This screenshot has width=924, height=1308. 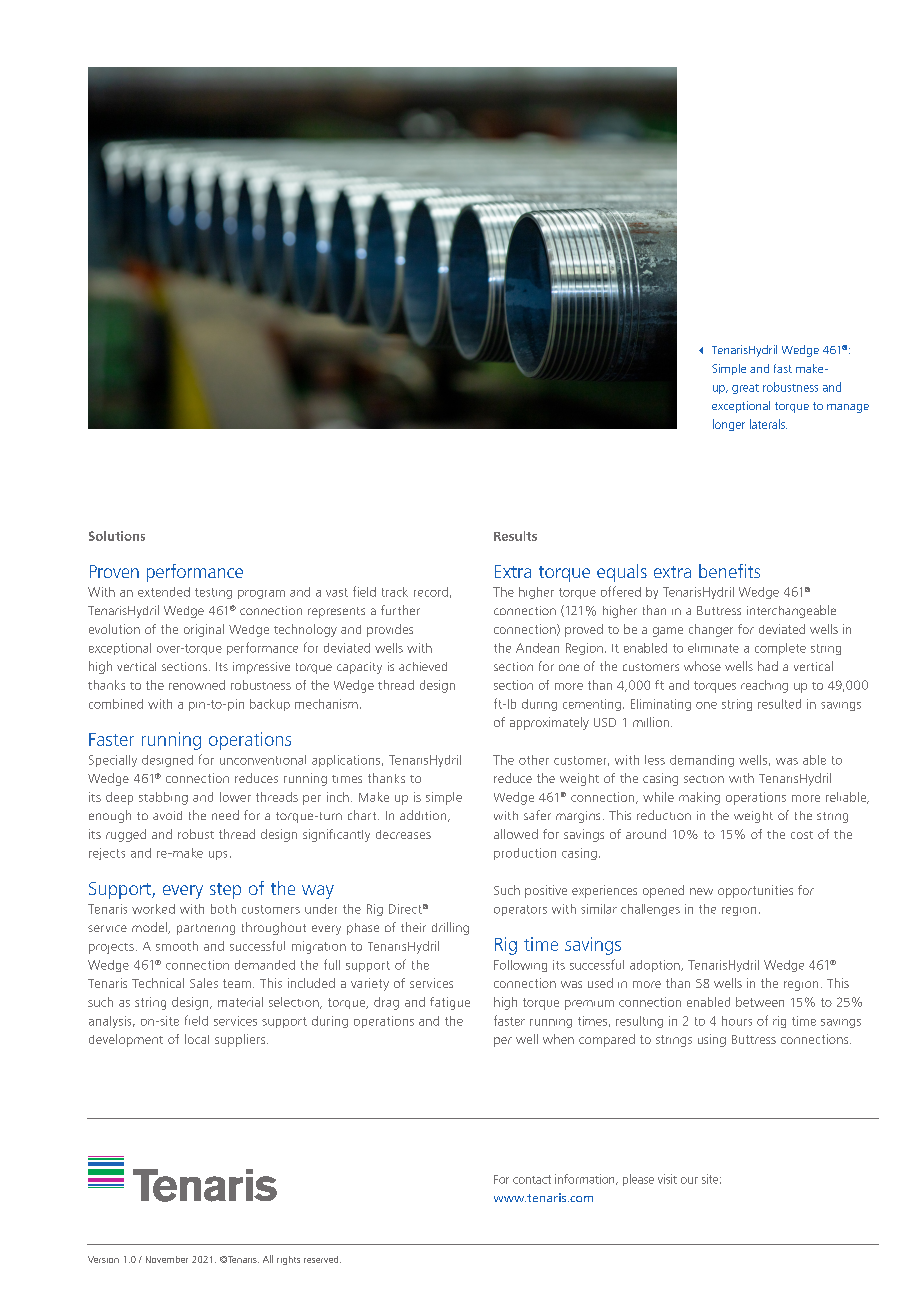 I want to click on visit, so click(x=667, y=1179).
